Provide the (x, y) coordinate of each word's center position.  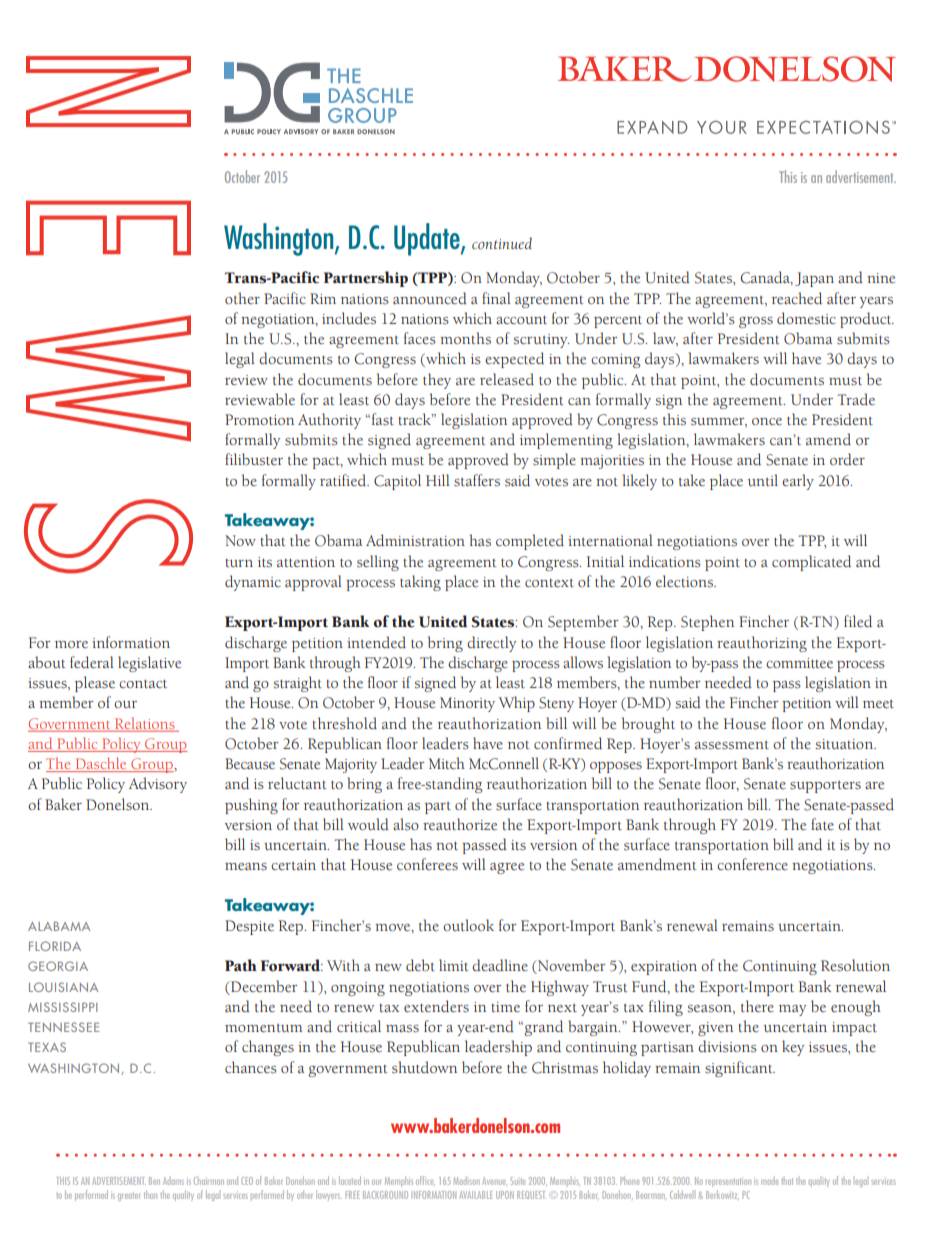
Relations (145, 723)
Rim (323, 298)
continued (502, 243)
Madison (466, 1180)
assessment (732, 745)
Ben (154, 1181)
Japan (814, 279)
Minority (467, 704)
